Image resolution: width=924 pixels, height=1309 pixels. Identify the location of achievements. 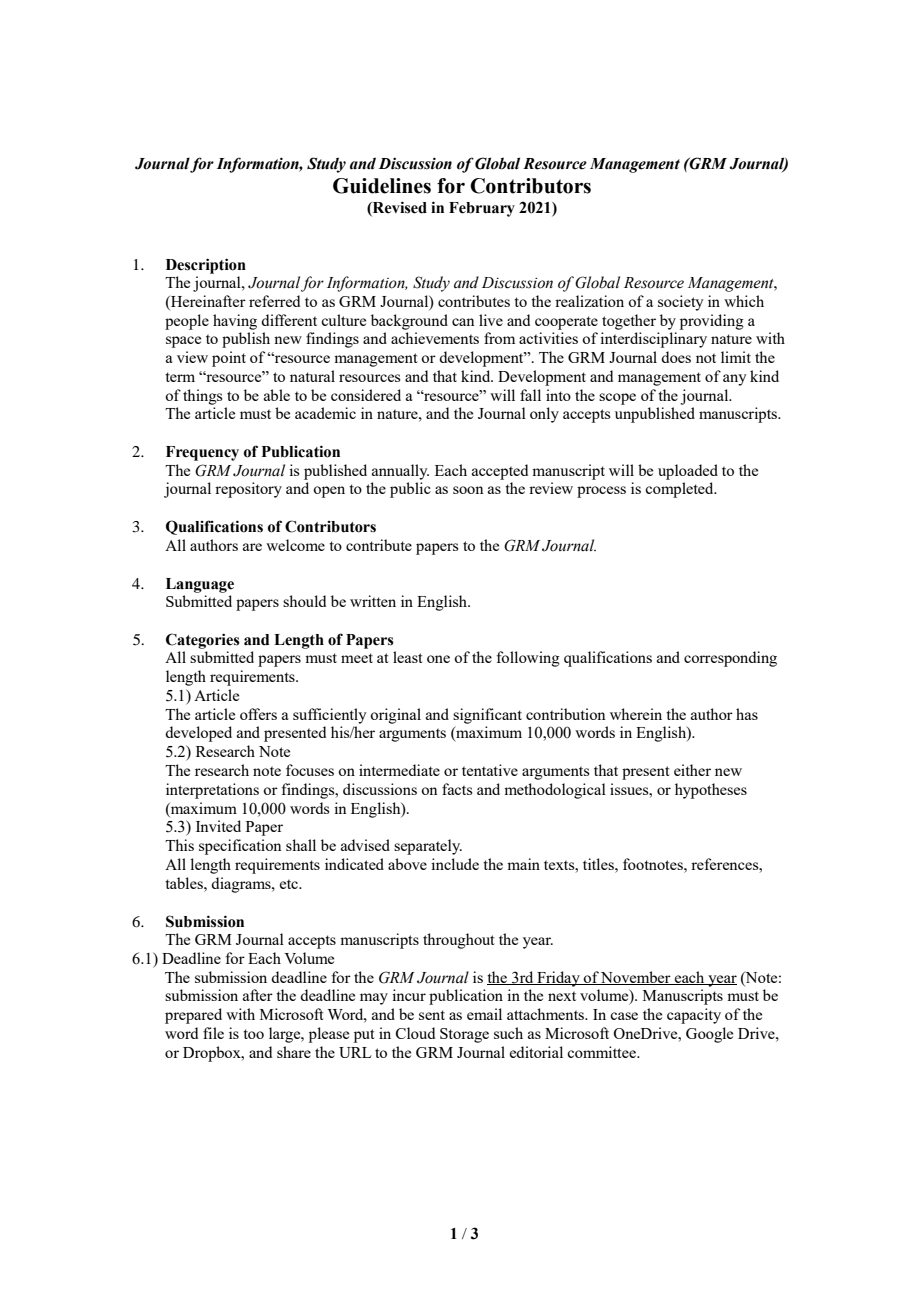
(435, 338).
